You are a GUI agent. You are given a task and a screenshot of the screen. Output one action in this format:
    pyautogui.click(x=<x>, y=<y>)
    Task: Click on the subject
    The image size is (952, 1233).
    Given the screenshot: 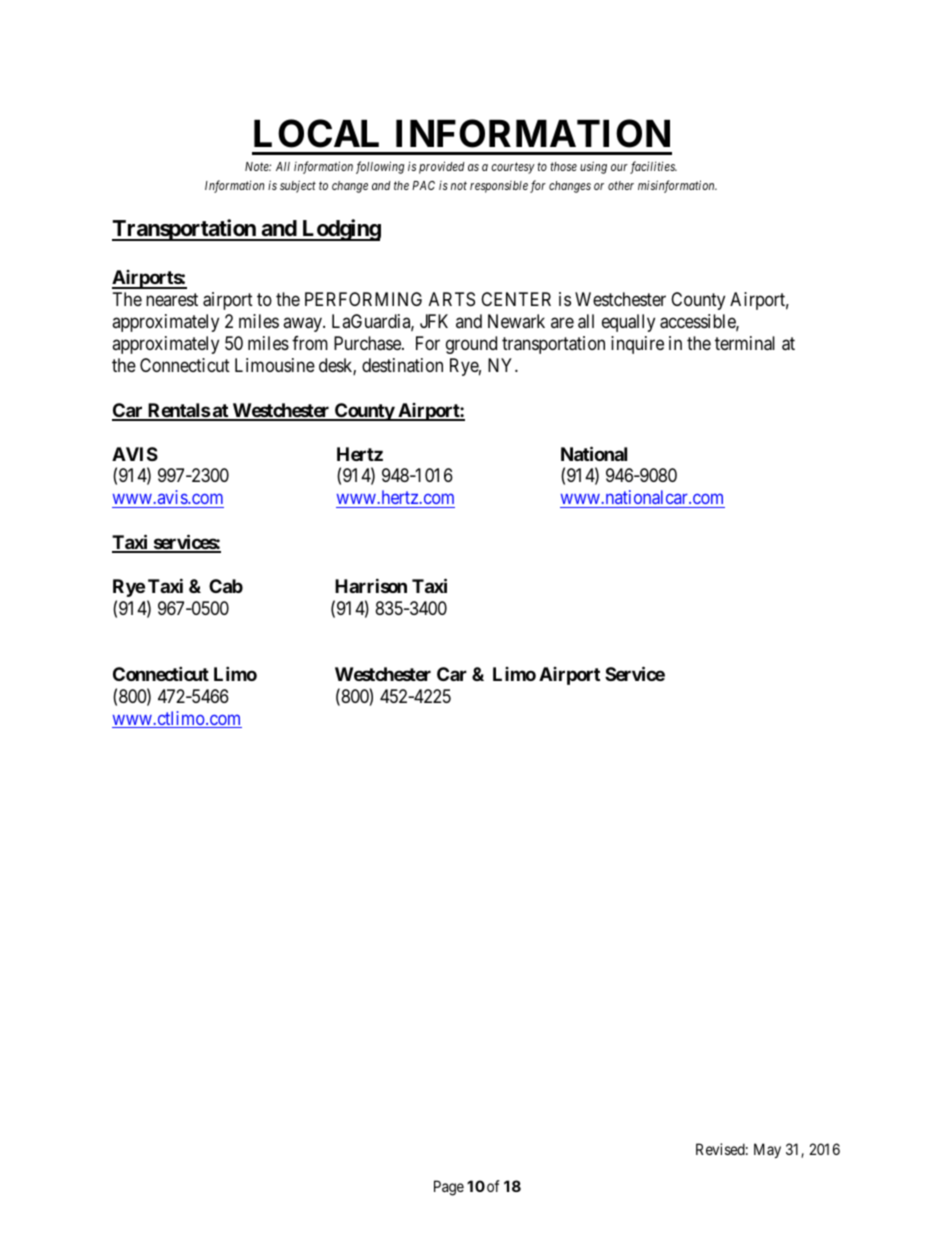 What is the action you would take?
    pyautogui.click(x=298, y=186)
